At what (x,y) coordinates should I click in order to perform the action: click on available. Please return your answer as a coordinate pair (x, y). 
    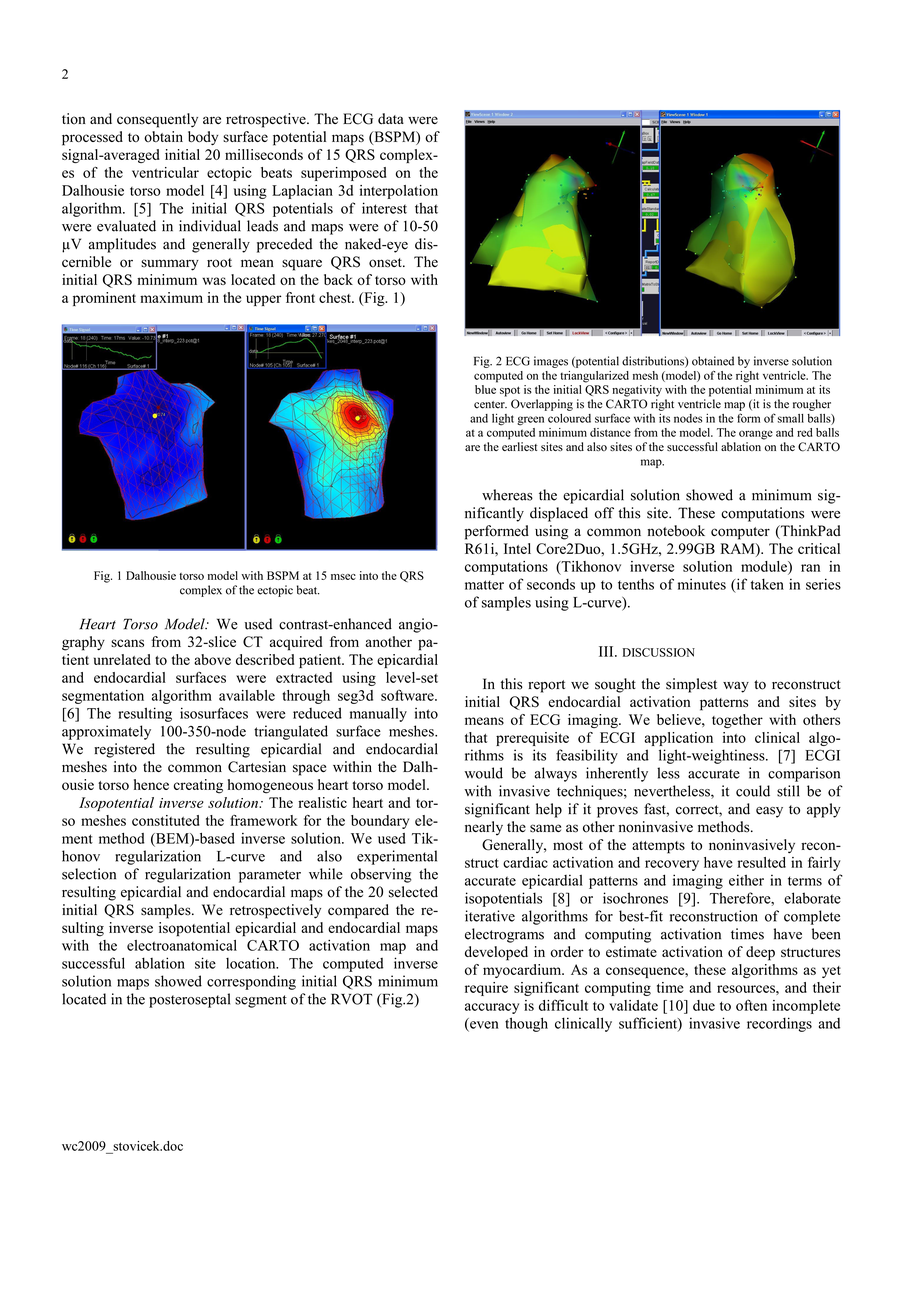
    Looking at the image, I should click on (247, 695).
